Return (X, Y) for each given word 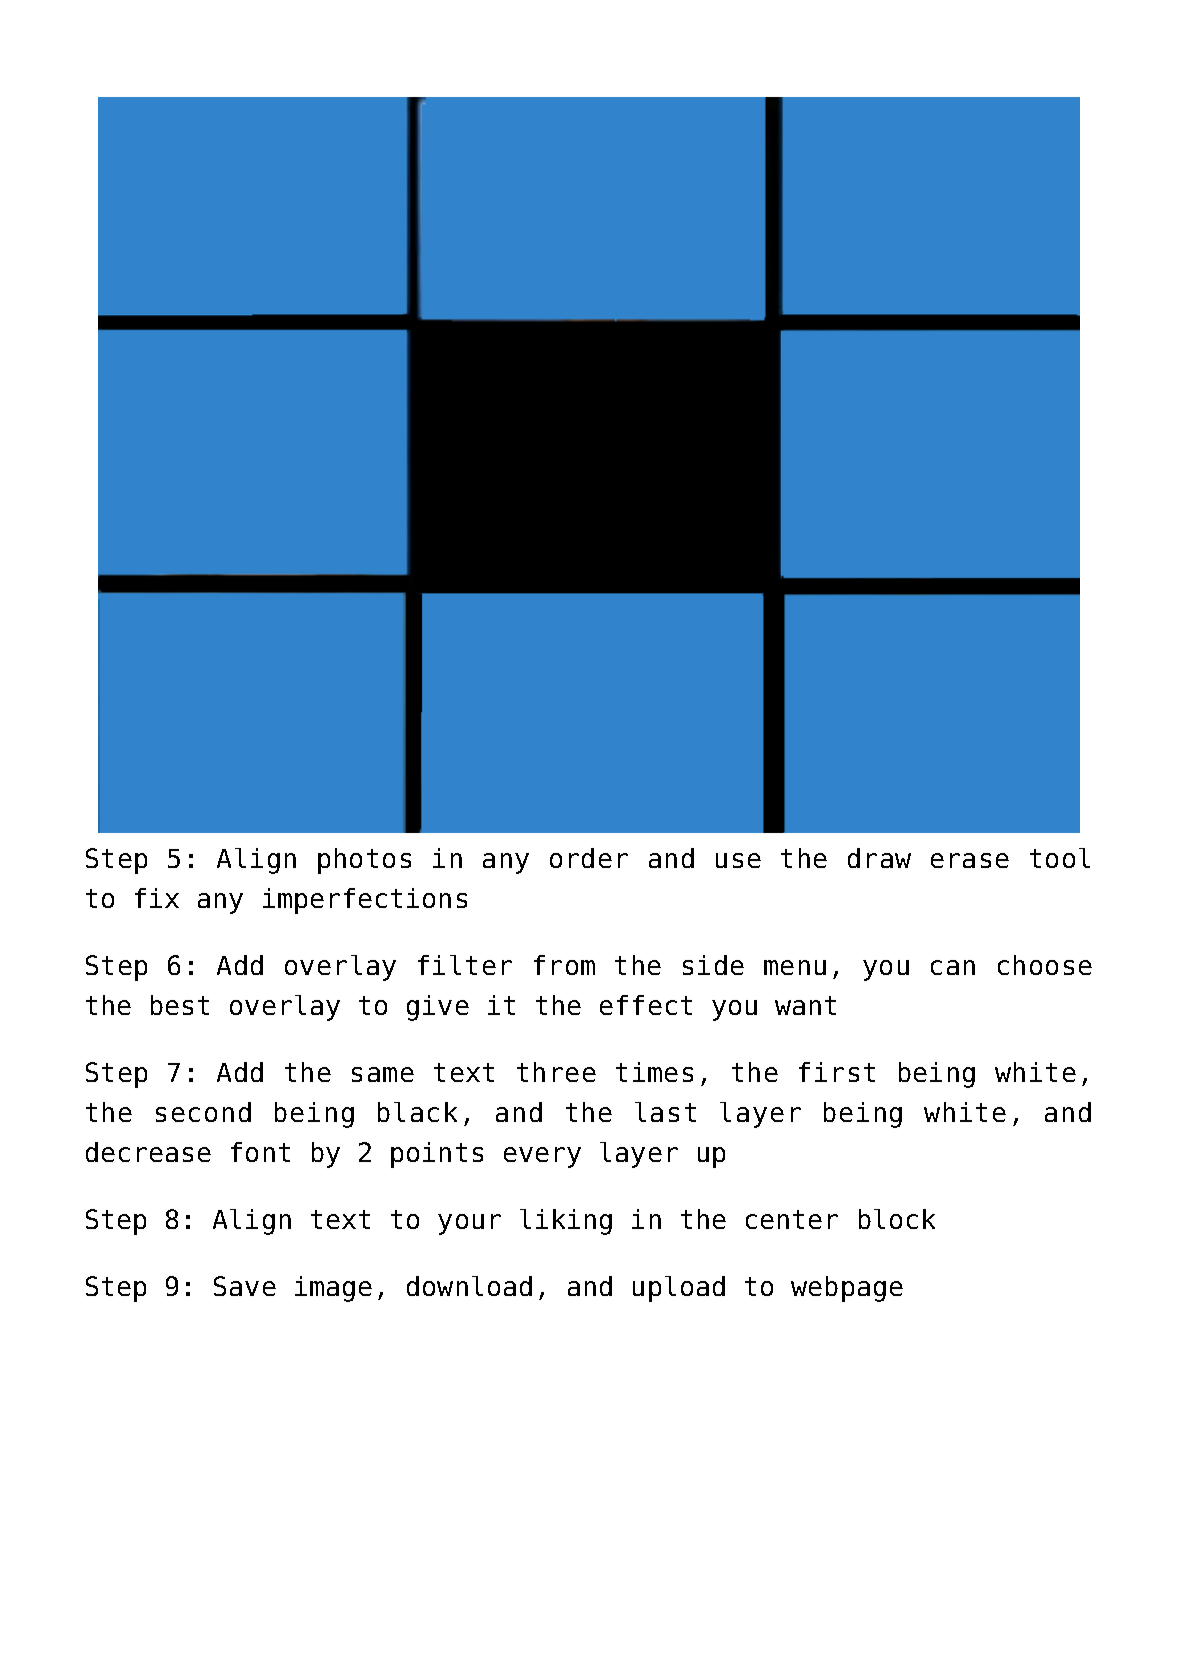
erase (970, 860)
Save (245, 1286)
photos (364, 861)
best (180, 1005)
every (542, 1157)
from (564, 965)
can (953, 967)
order (589, 858)
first (837, 1072)
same (383, 1074)
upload (679, 1289)
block (897, 1219)
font (260, 1152)
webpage (847, 1289)
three (556, 1072)
